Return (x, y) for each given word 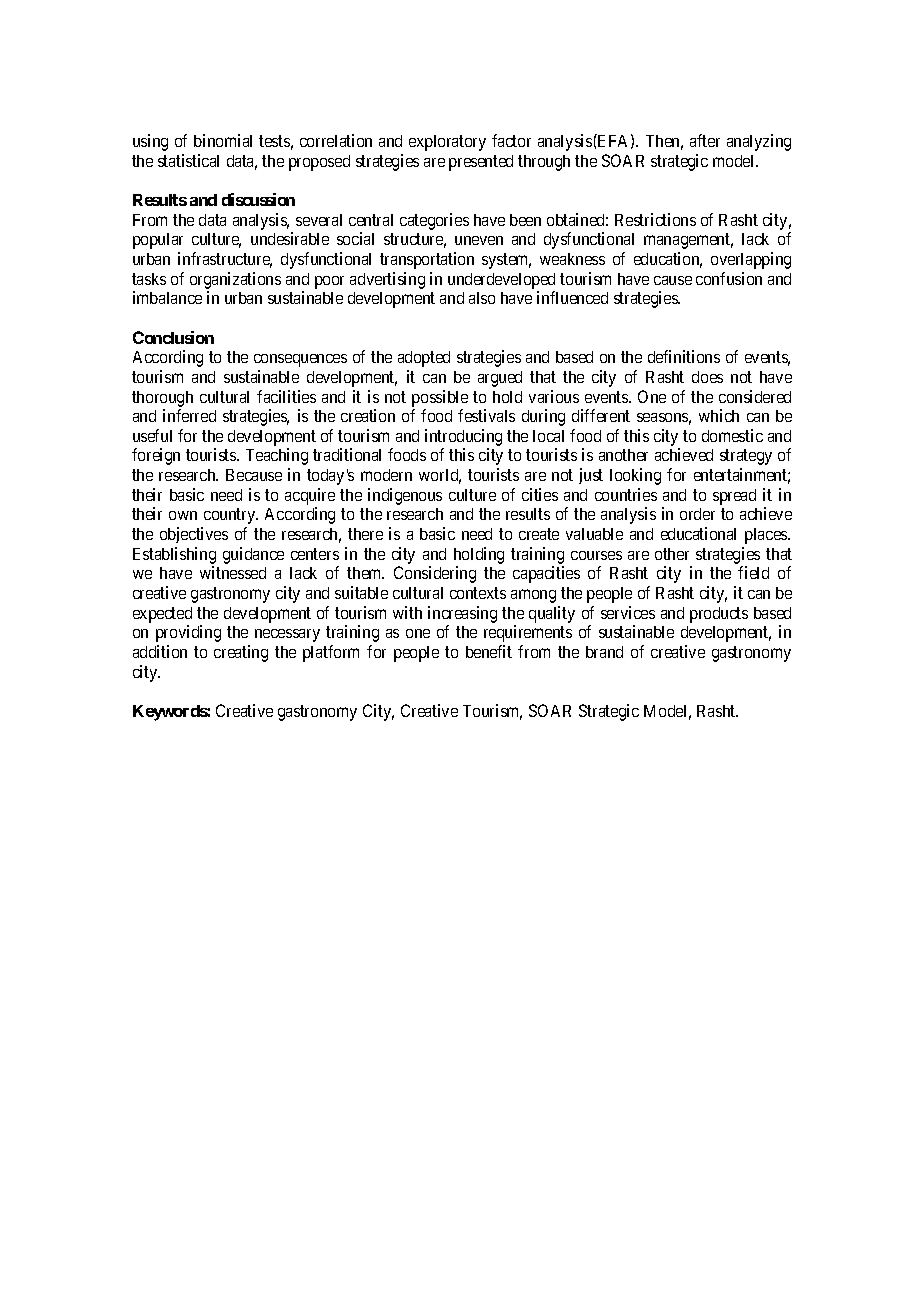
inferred (189, 415)
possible (440, 398)
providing (188, 633)
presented (481, 163)
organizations (235, 280)
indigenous (405, 496)
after (705, 140)
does (707, 377)
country (231, 516)
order (697, 514)
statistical (188, 160)
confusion (729, 278)
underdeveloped (501, 281)
